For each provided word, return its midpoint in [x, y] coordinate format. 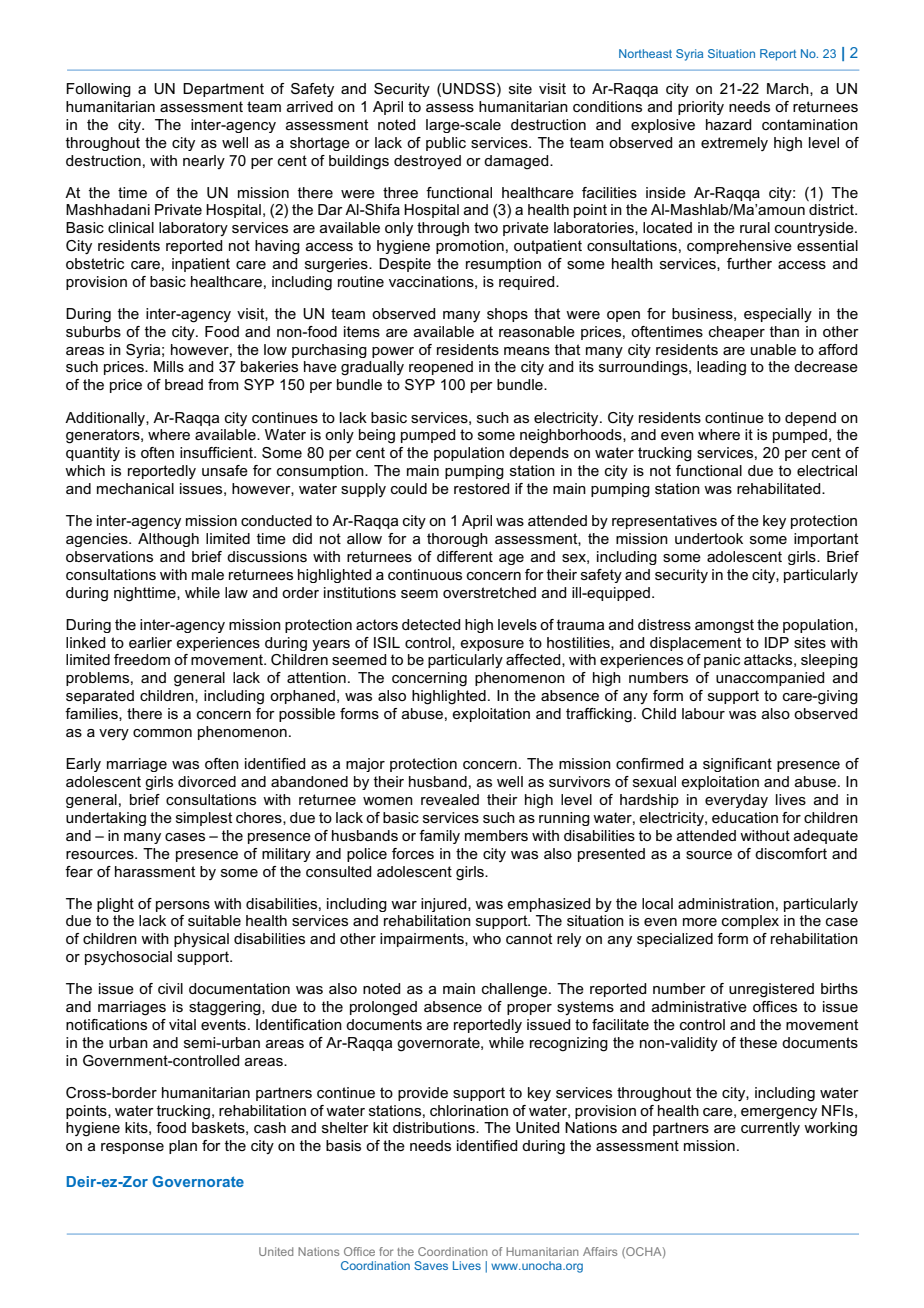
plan [183, 1147]
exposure [492, 645]
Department [223, 90]
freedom [142, 659]
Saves [431, 1265]
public [446, 144]
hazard [728, 124]
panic [722, 661]
